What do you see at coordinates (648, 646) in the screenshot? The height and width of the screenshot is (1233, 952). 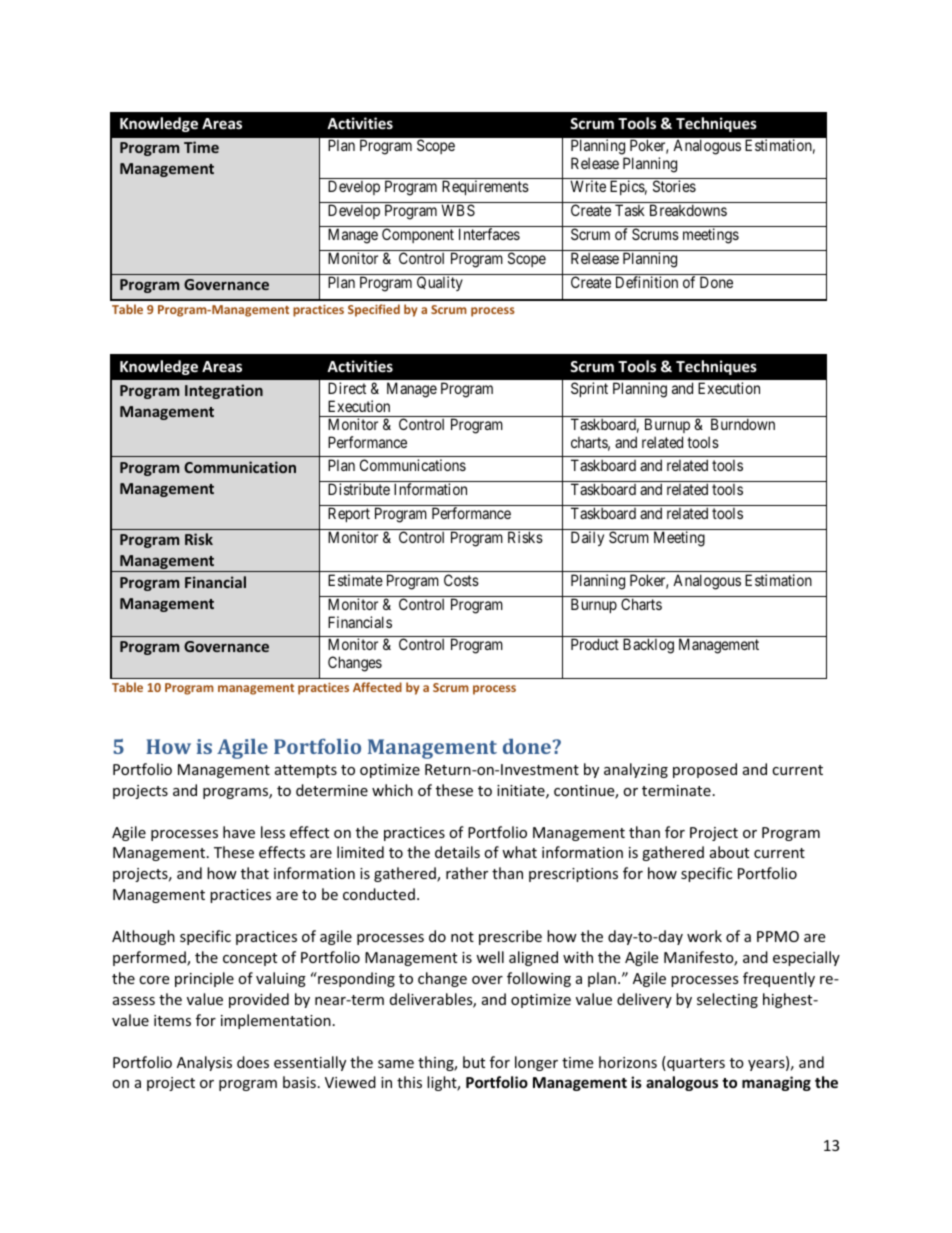 I see `Backlog` at bounding box center [648, 646].
